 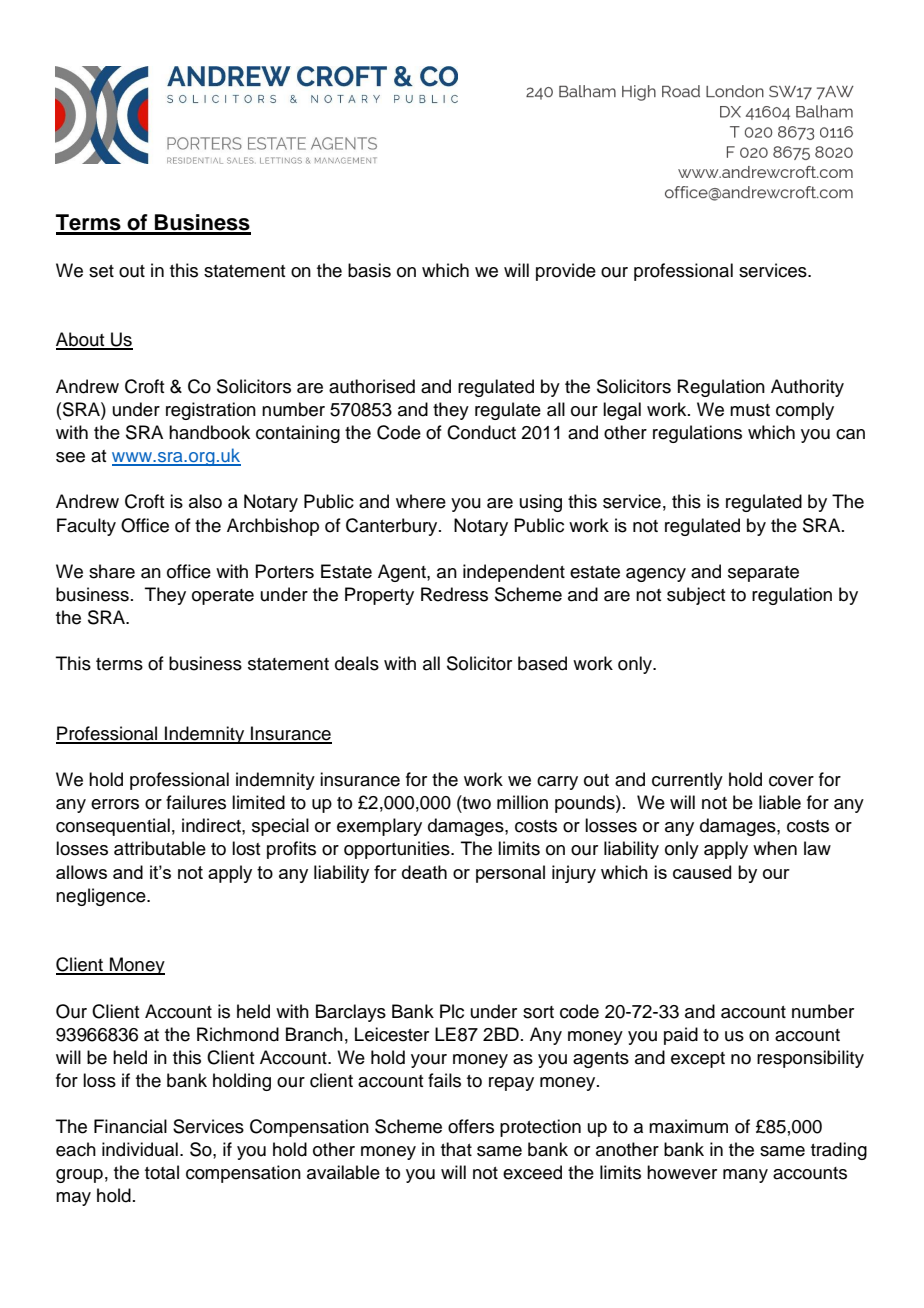 What do you see at coordinates (557, 783) in the image?
I see `carry` at bounding box center [557, 783].
